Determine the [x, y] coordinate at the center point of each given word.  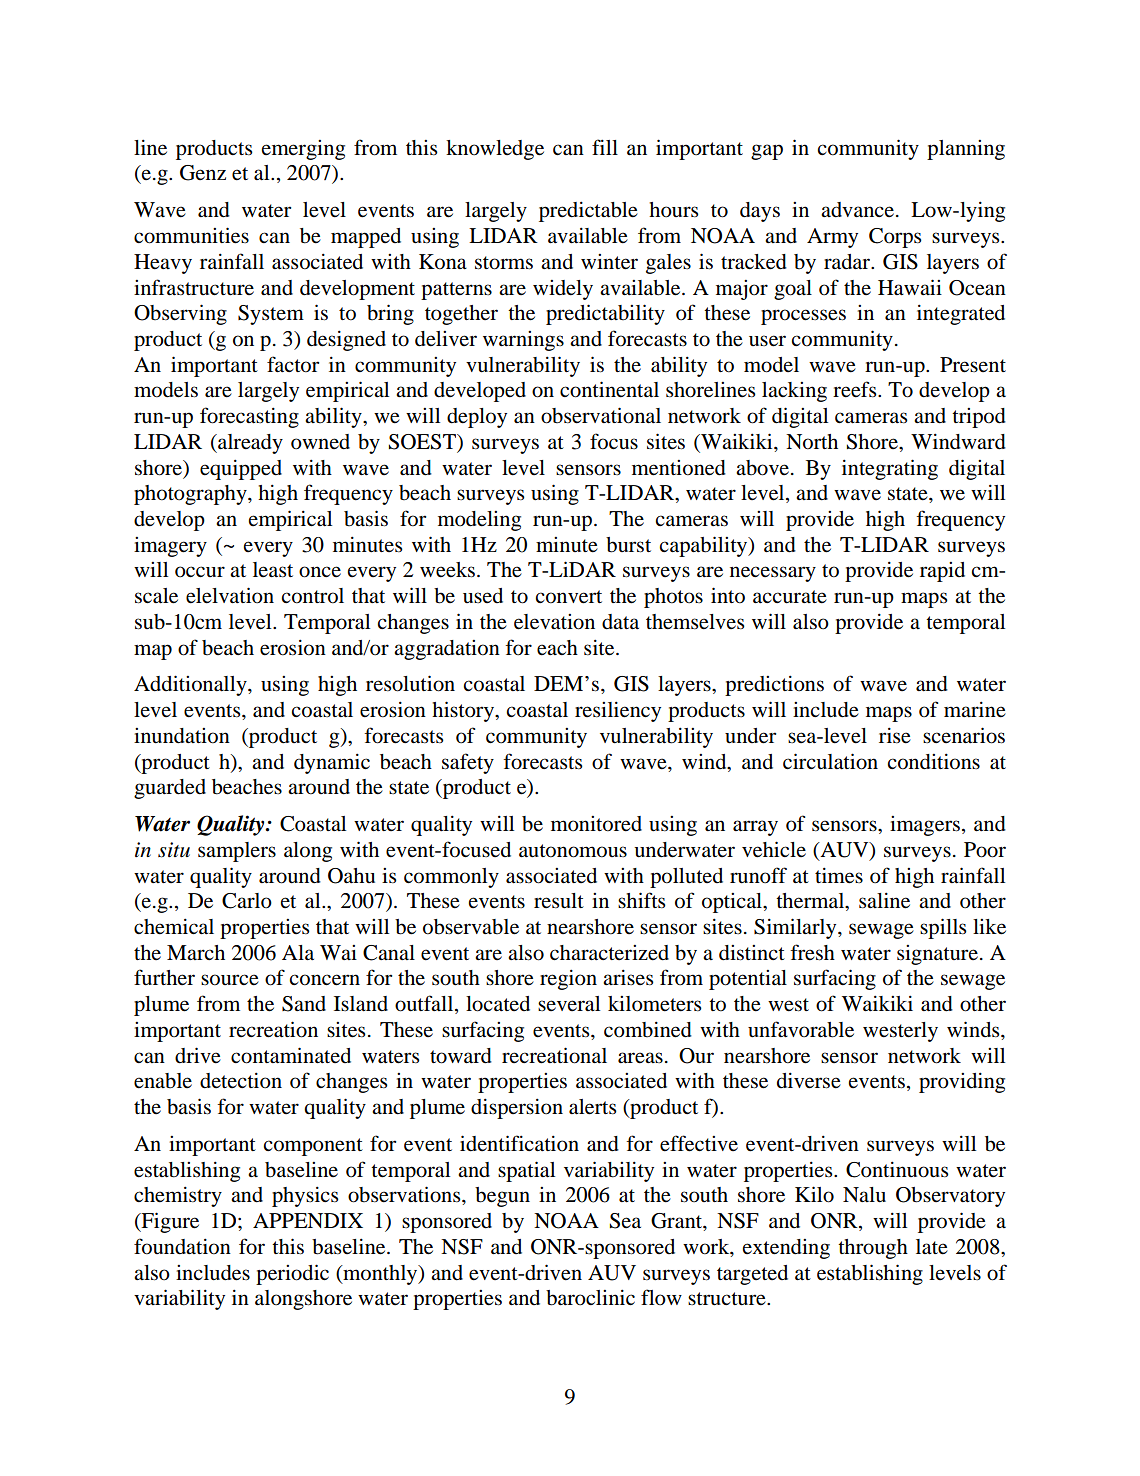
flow [661, 1297]
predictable [588, 211]
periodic [292, 1274]
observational [601, 415]
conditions [933, 761]
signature [937, 955]
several [569, 1004]
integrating [890, 469]
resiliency [618, 711]
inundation [182, 736]
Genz [203, 173]
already [249, 444]
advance [857, 210]
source [230, 980]
